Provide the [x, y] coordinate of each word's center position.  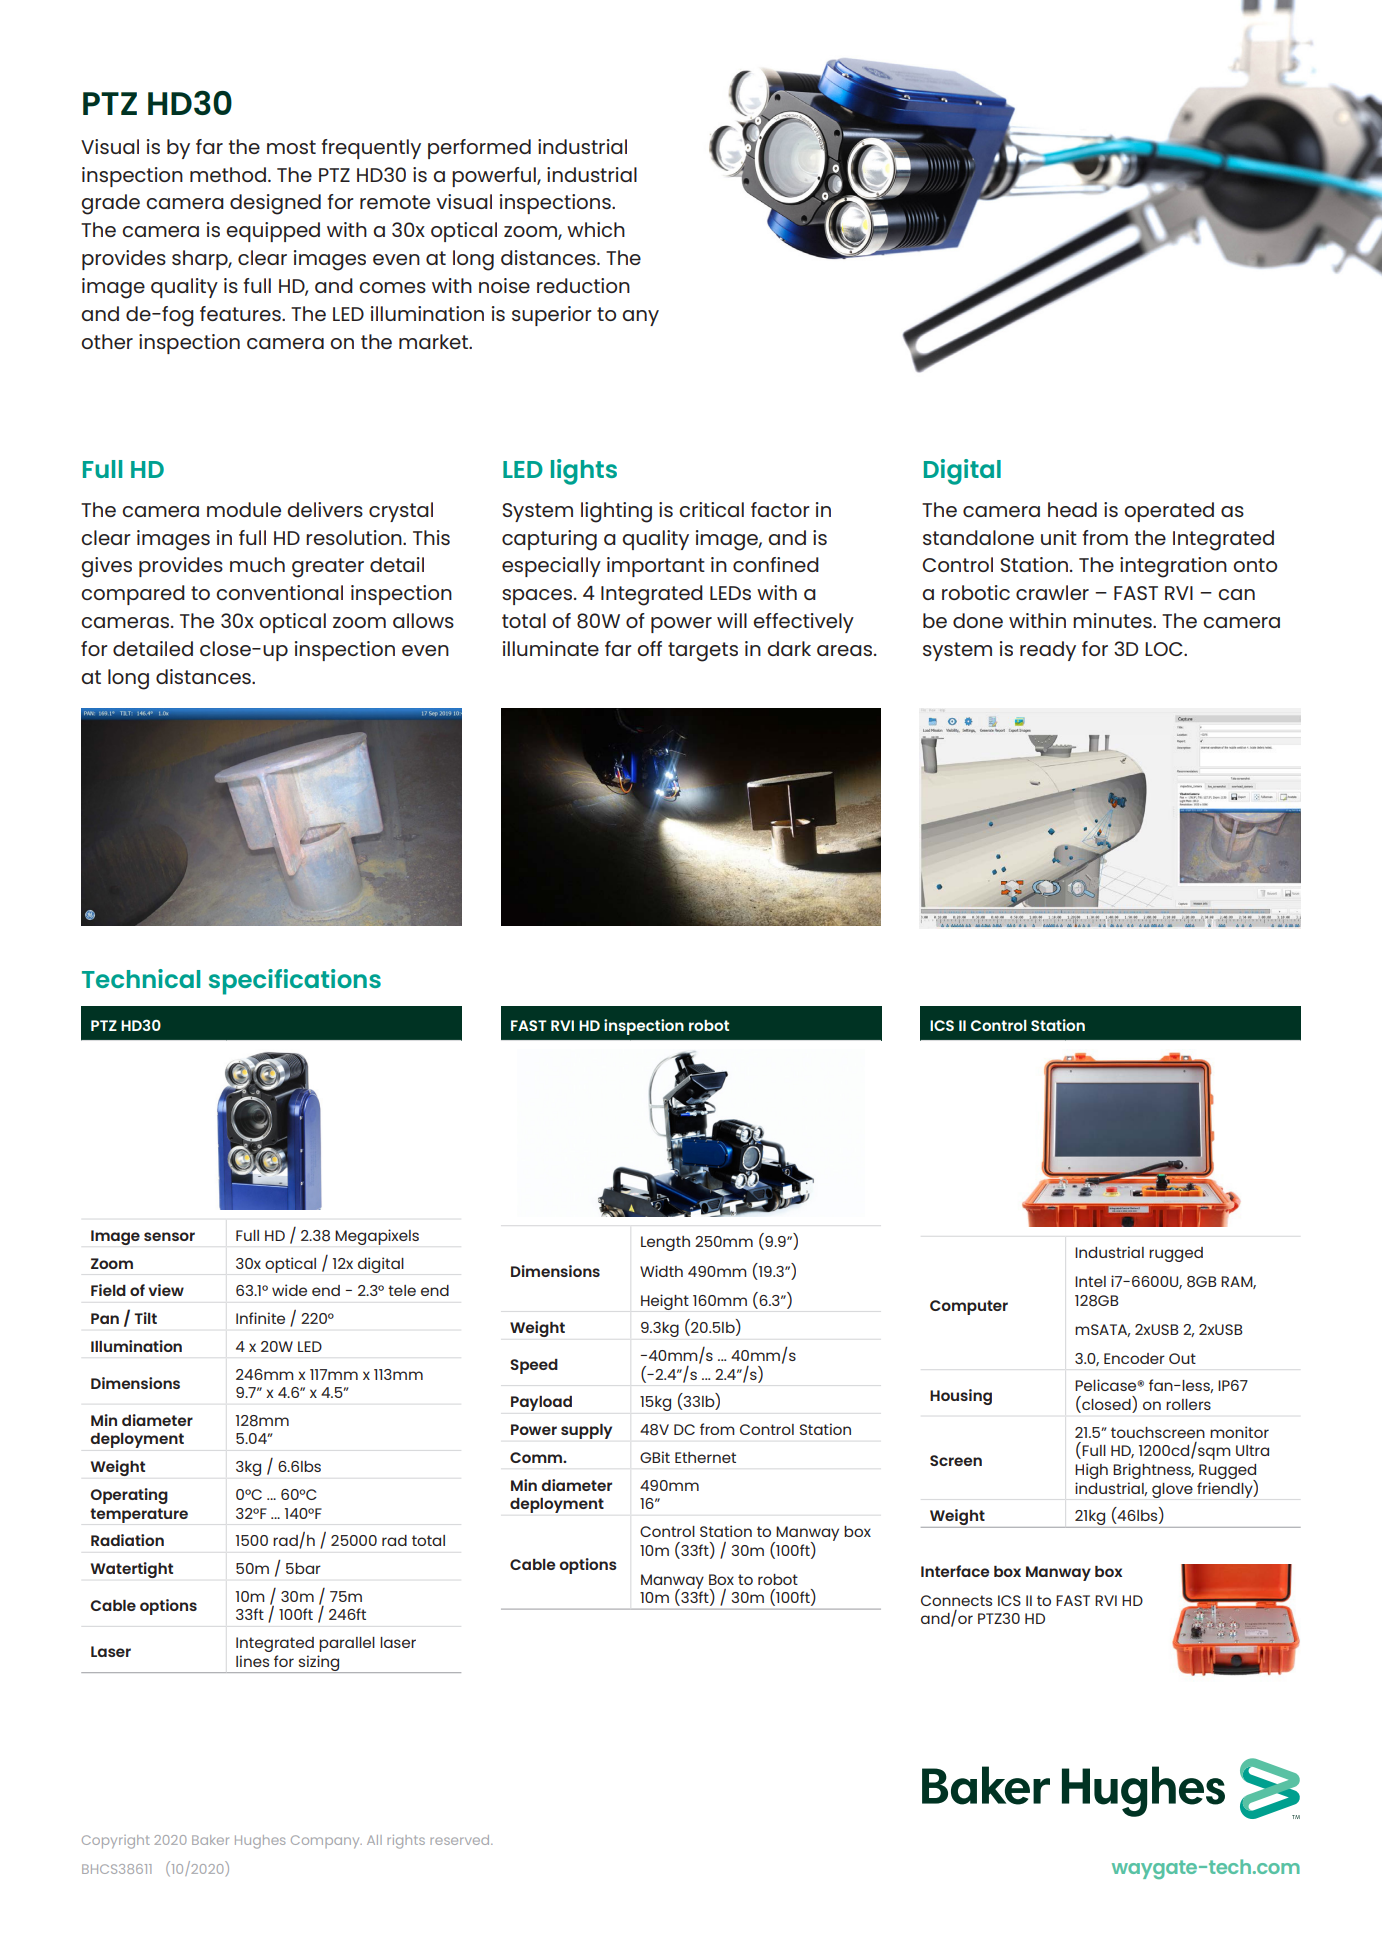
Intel [1090, 1281]
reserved [461, 1840]
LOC [1165, 649]
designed [275, 204]
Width [661, 1271]
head [1072, 509]
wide [289, 1290]
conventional [279, 592]
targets [703, 652]
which [596, 229]
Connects [956, 1600]
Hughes [260, 1842]
